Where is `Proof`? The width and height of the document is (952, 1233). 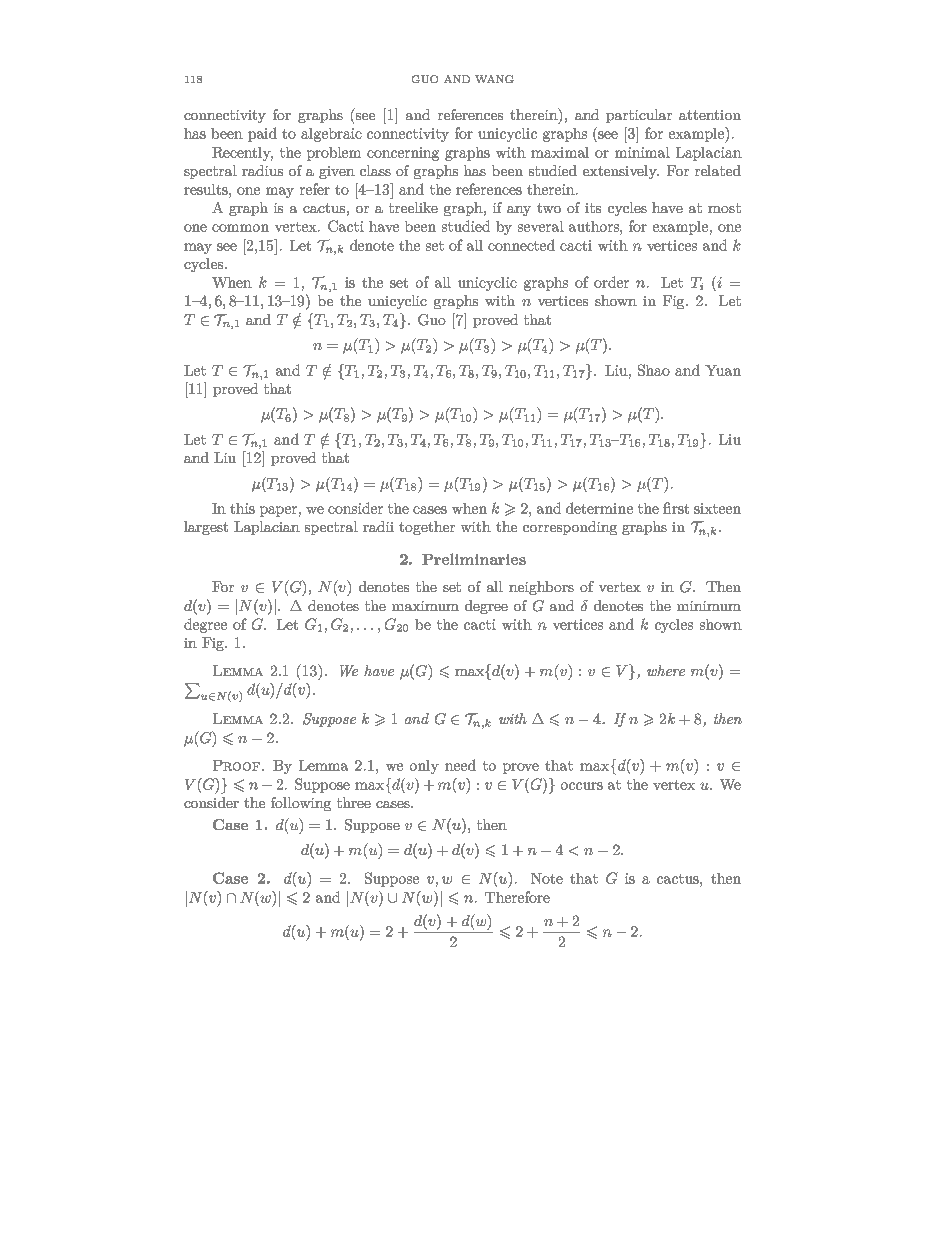
Proof is located at coordinates (236, 765).
